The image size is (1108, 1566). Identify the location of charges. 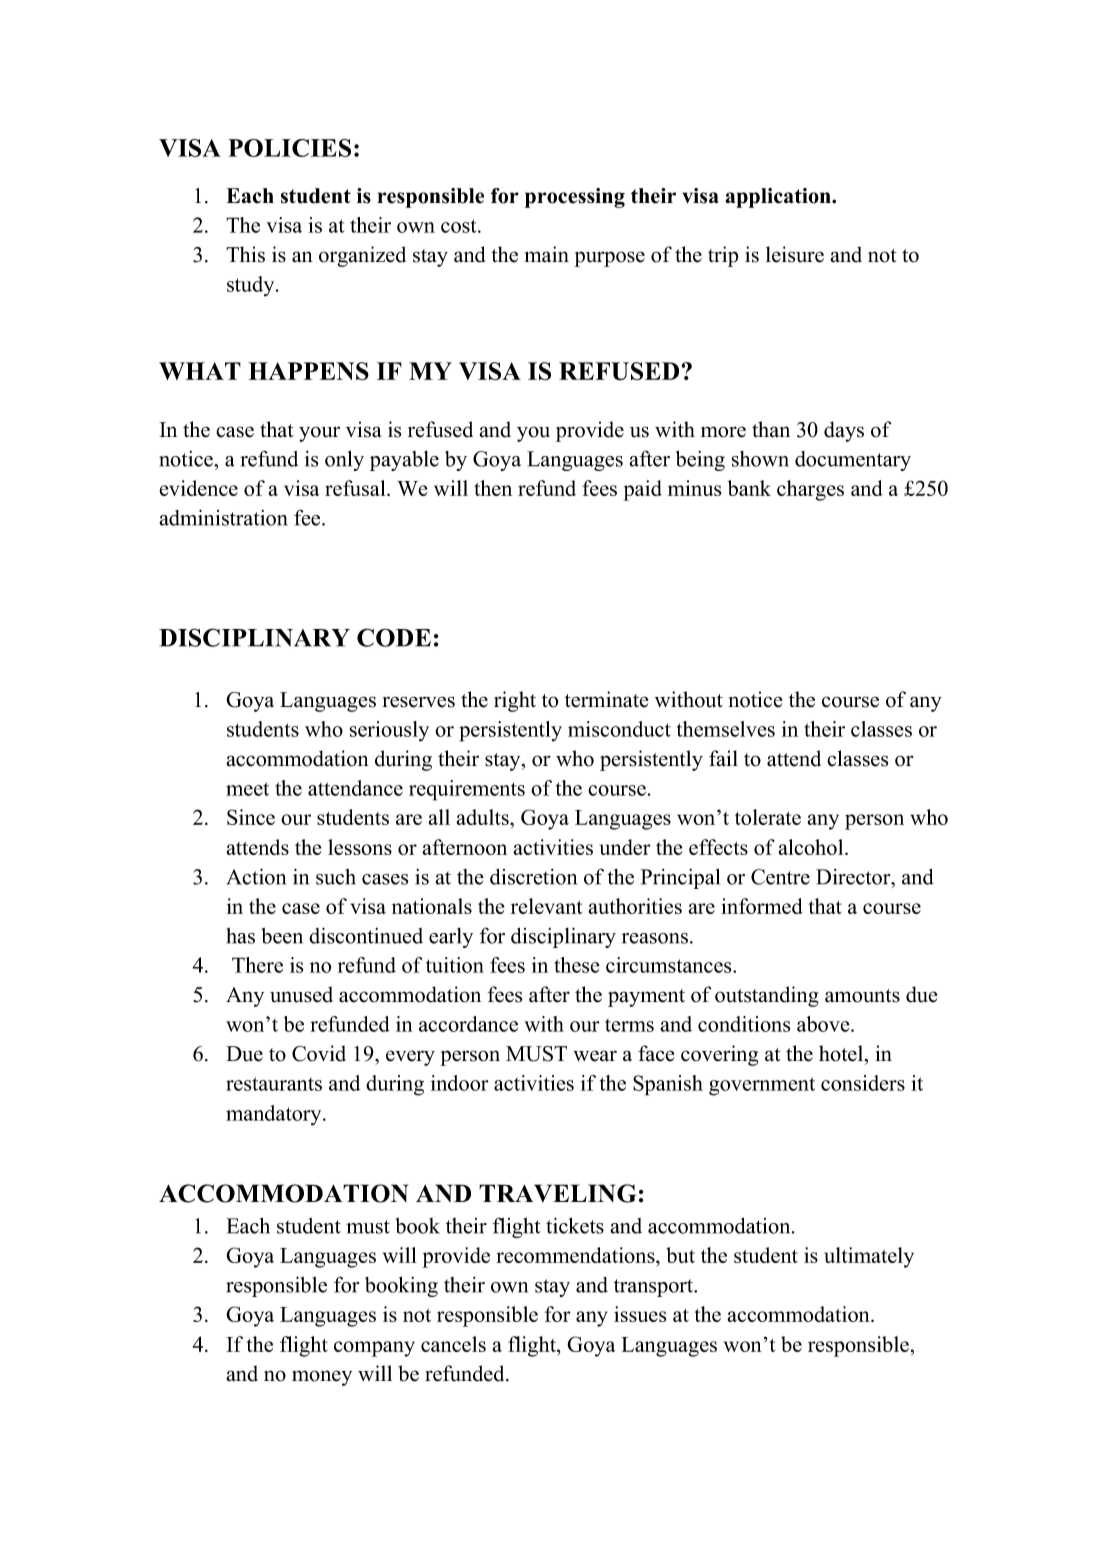
(810, 490).
